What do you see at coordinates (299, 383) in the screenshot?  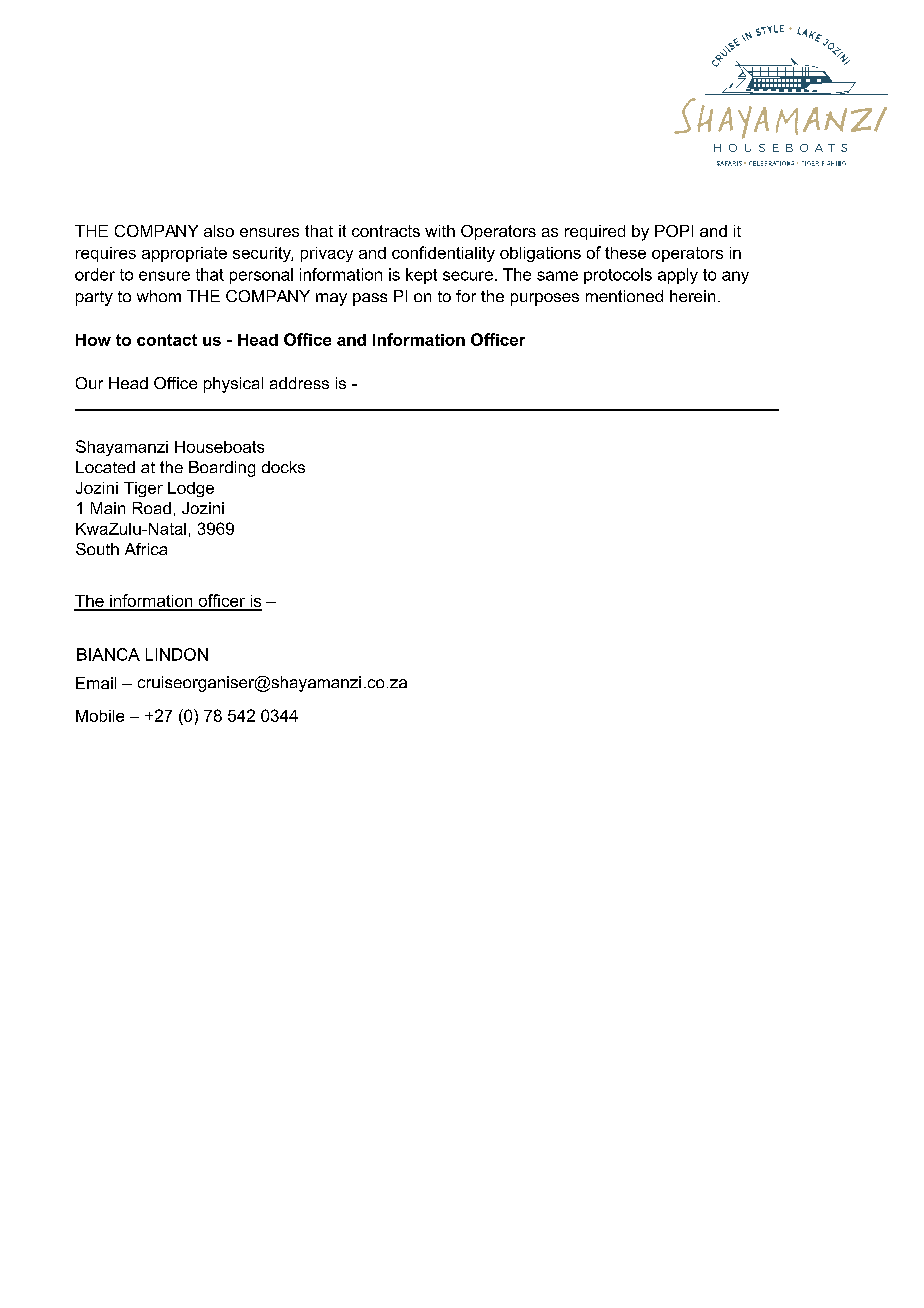 I see `address` at bounding box center [299, 383].
